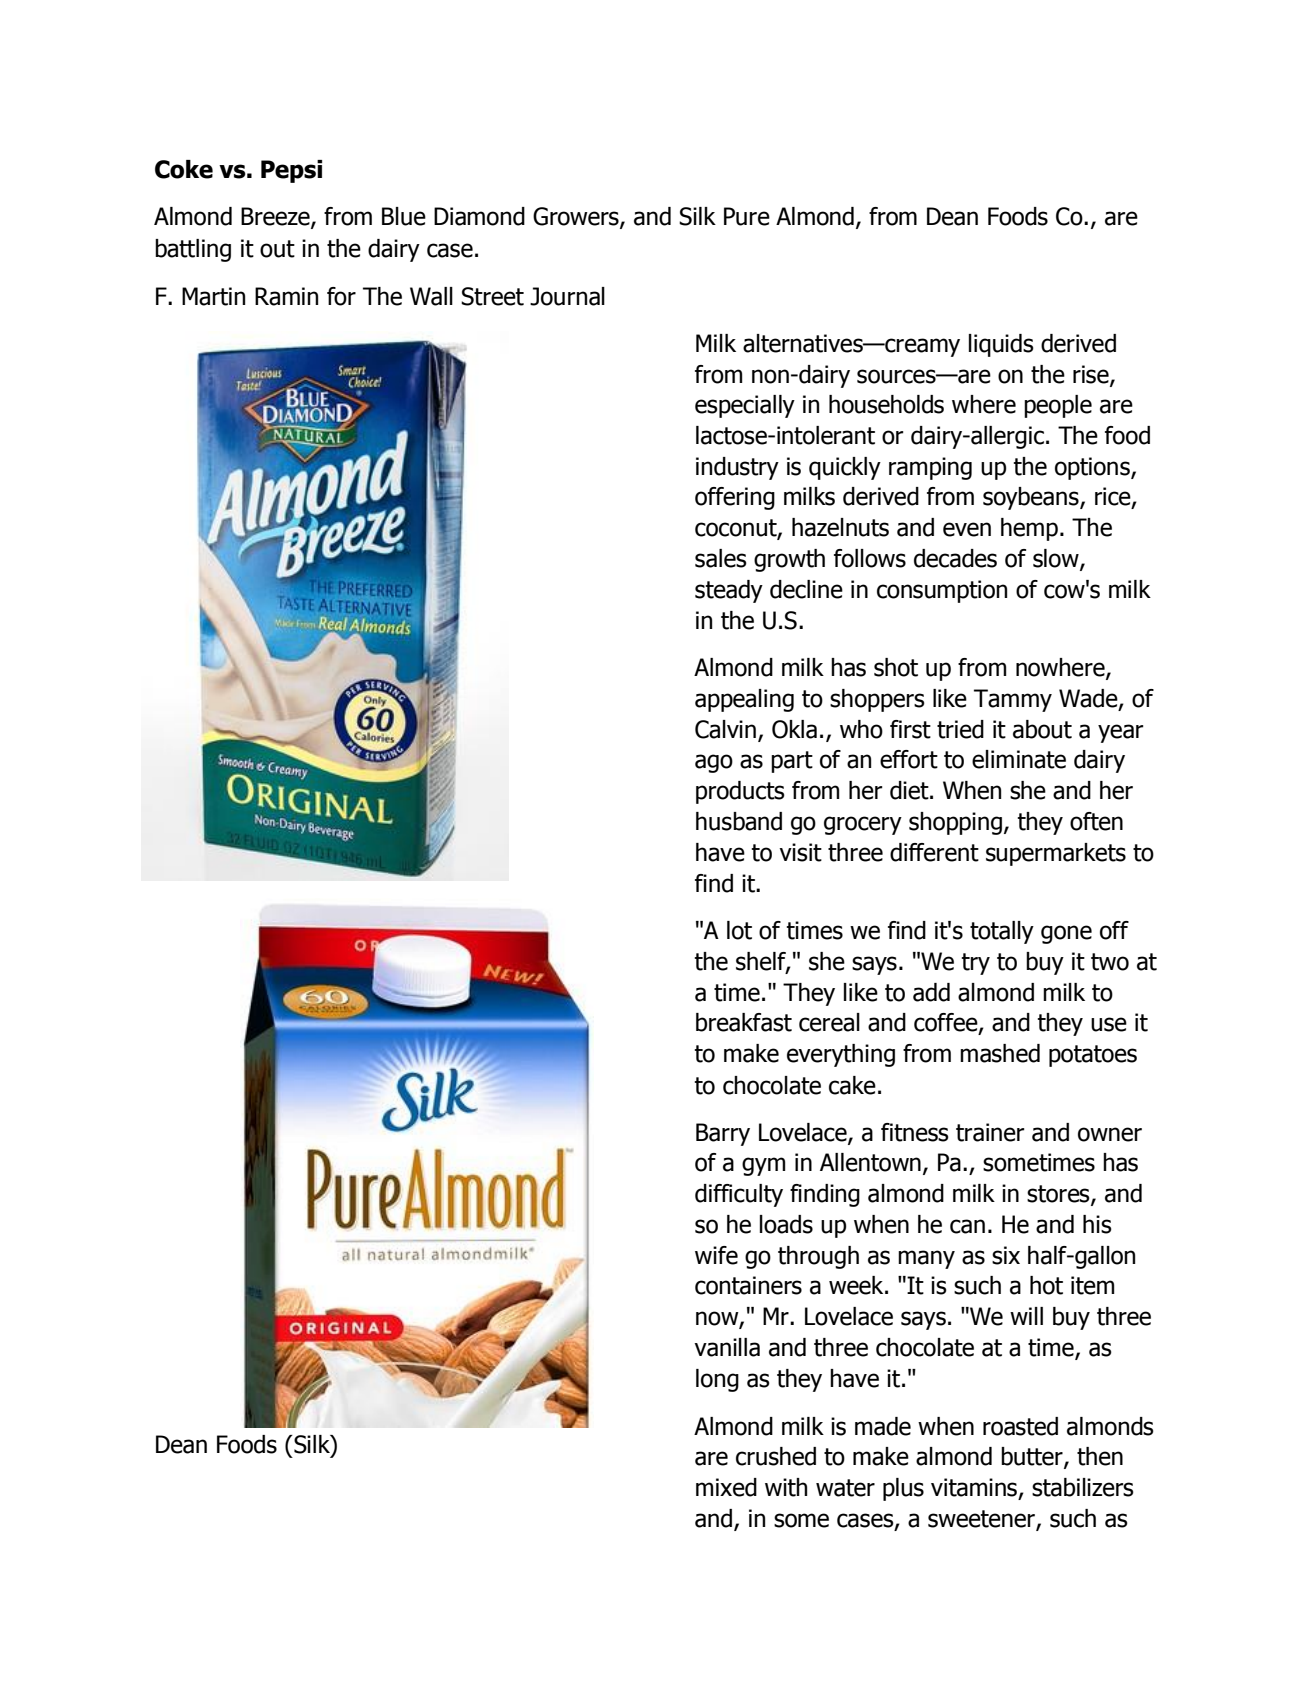 The image size is (1312, 1698). I want to click on crushed, so click(776, 1456).
